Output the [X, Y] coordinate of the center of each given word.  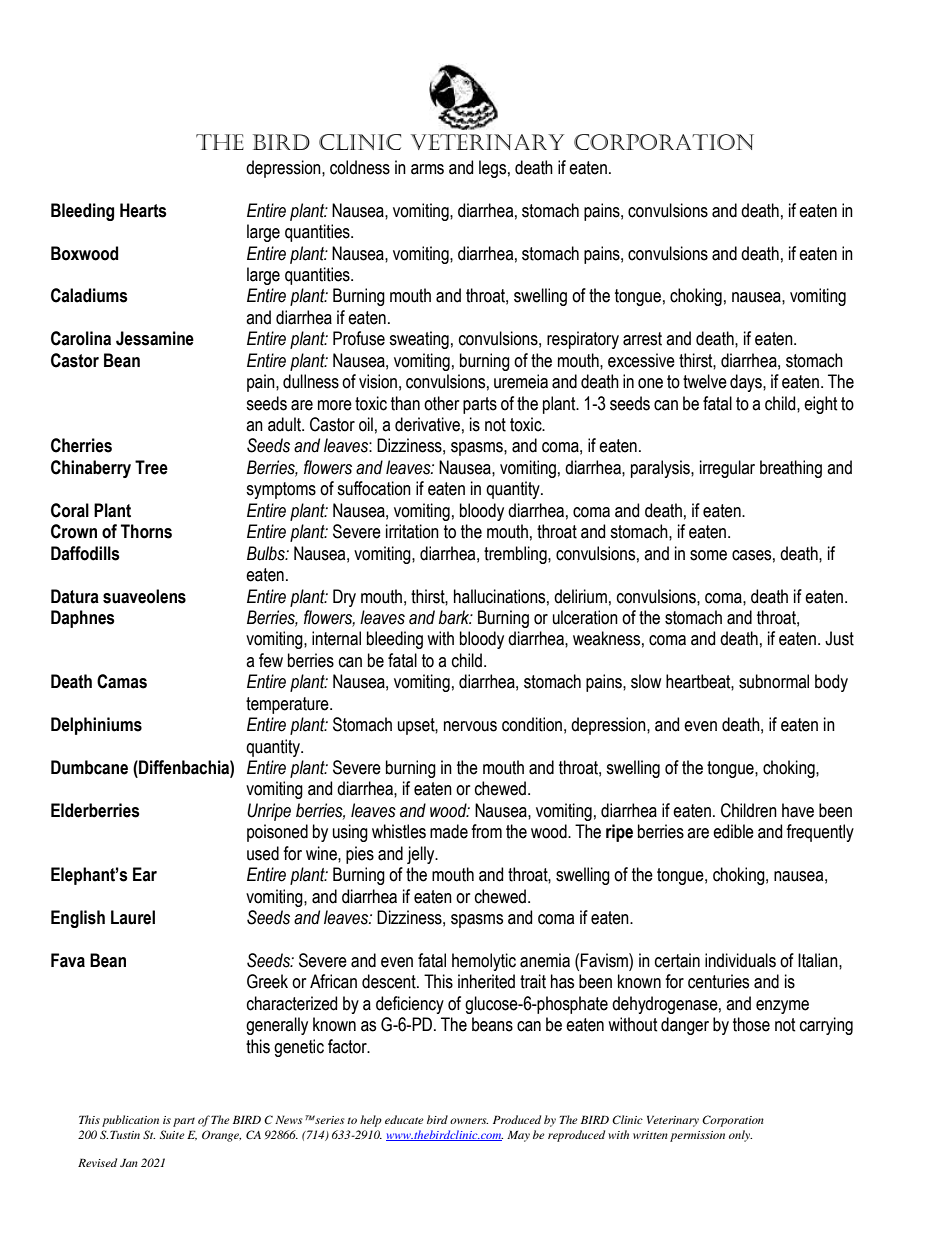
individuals [740, 960]
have [798, 810]
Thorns [146, 531]
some [708, 555]
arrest [642, 339]
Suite [172, 1134]
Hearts [143, 210]
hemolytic [484, 962]
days [747, 383]
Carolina [81, 338]
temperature [288, 705]
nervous [470, 726]
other [441, 403]
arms [427, 169]
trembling [516, 555]
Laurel [133, 917]
